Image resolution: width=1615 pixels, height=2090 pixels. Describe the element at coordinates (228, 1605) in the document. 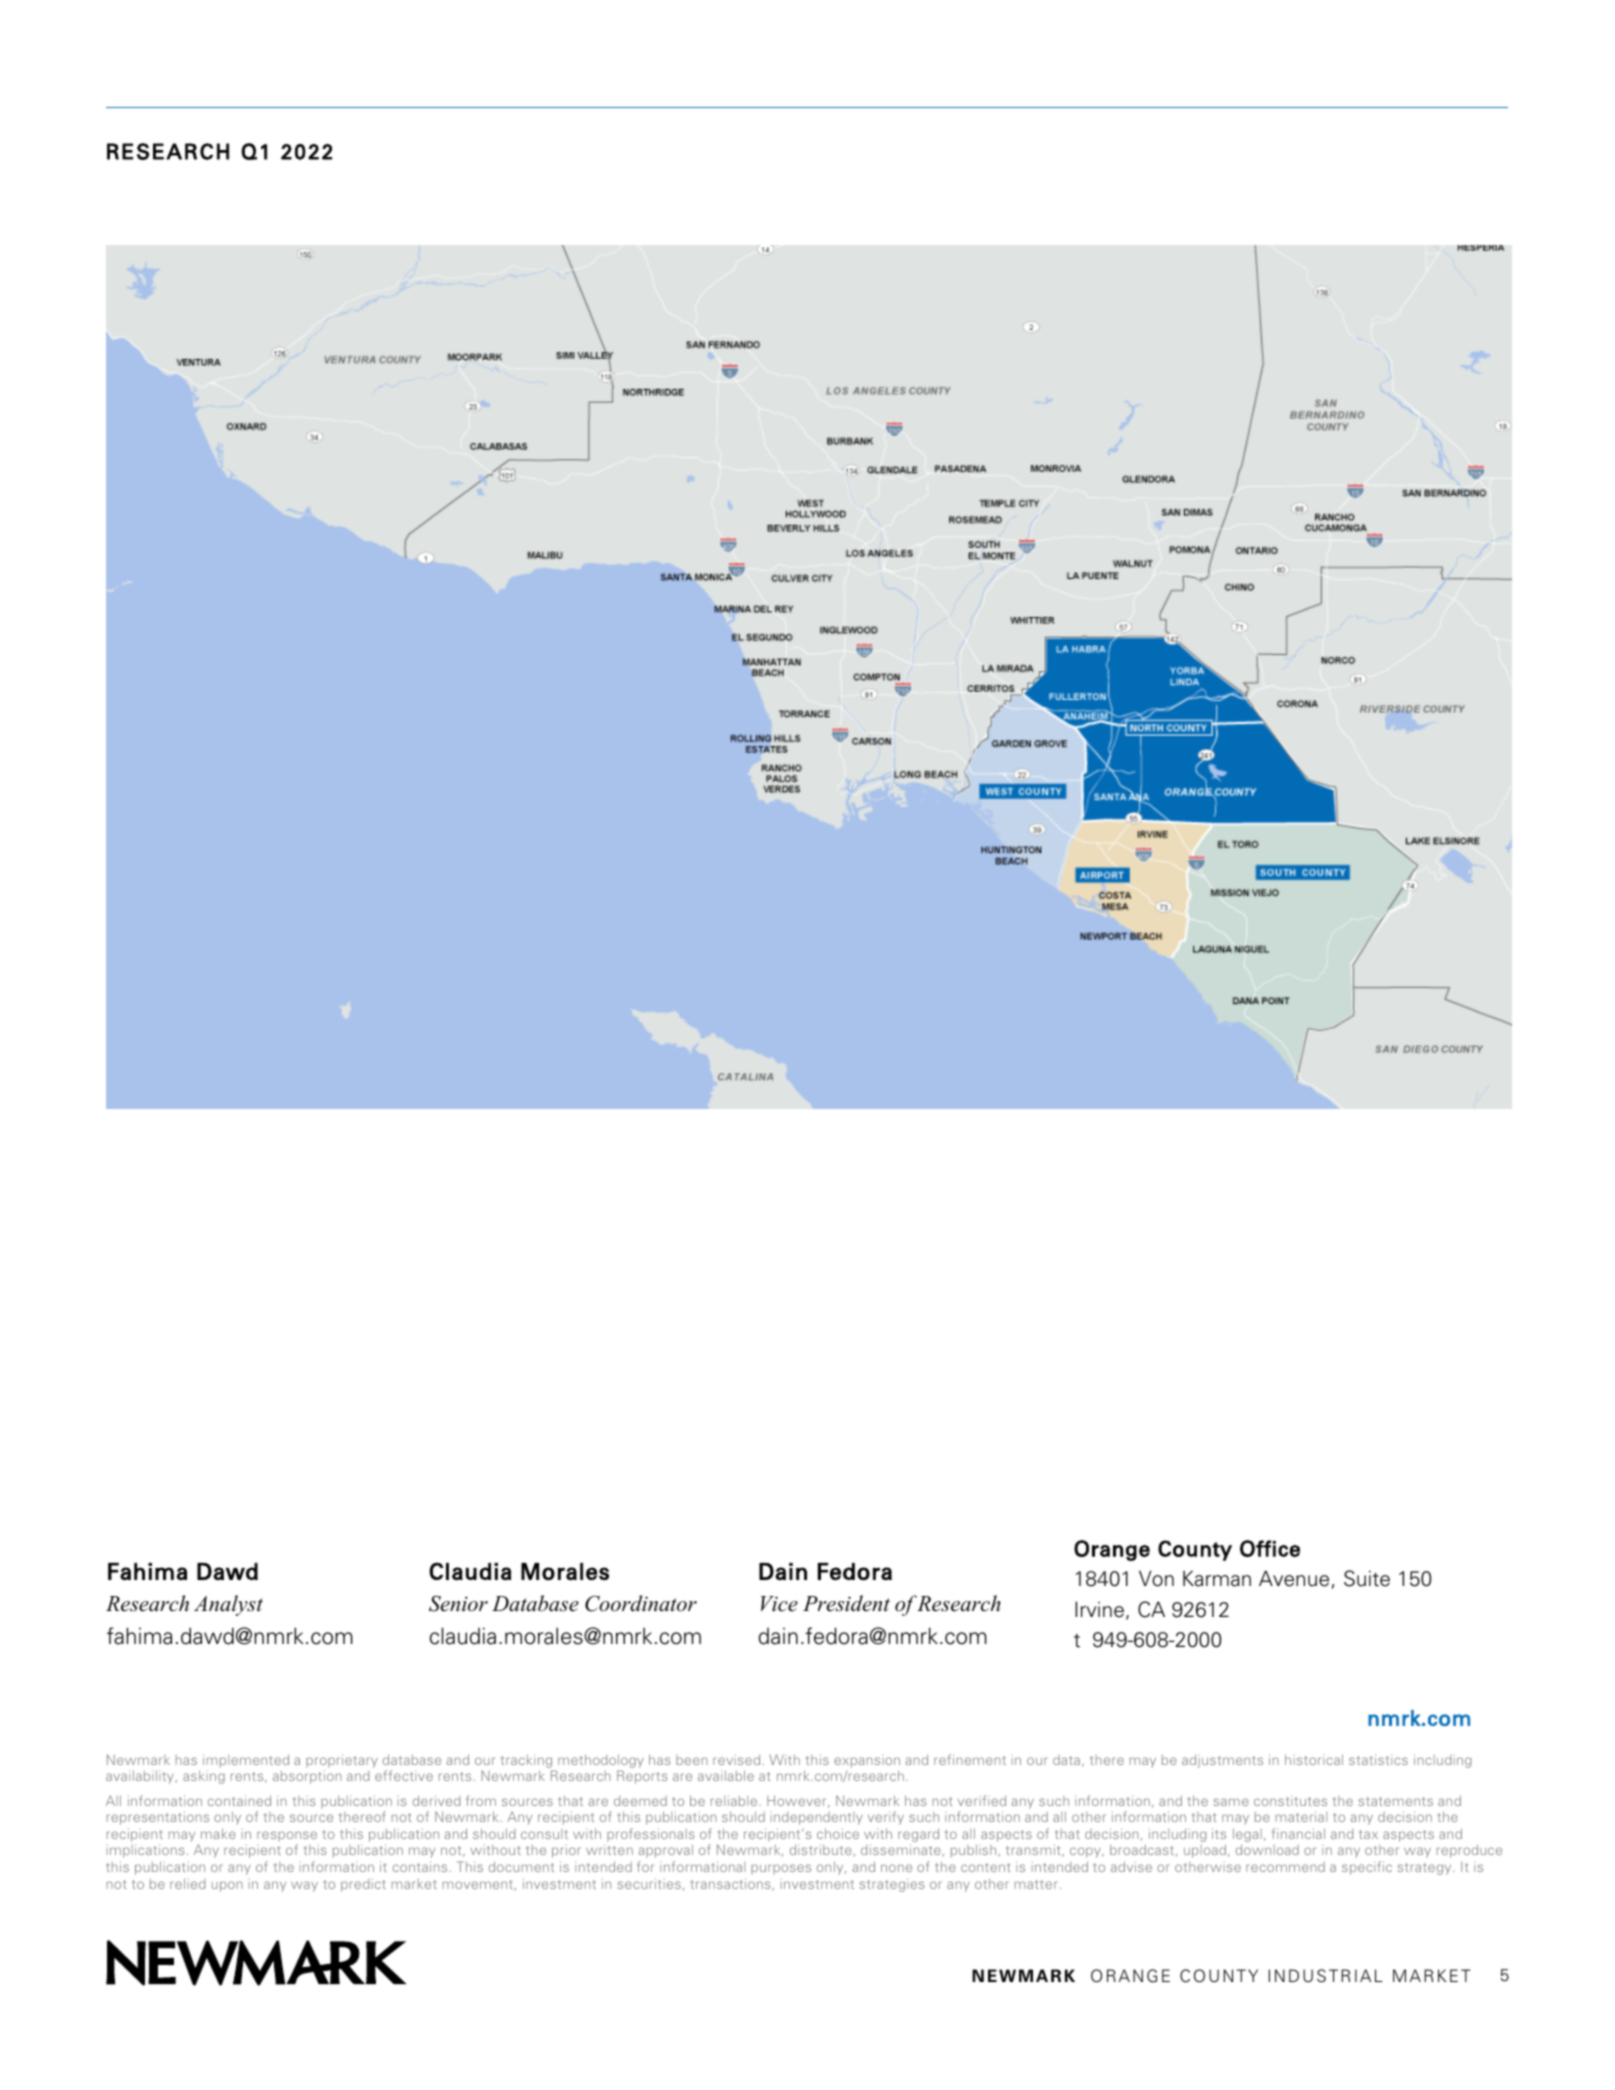

I see `Analyst` at that location.
